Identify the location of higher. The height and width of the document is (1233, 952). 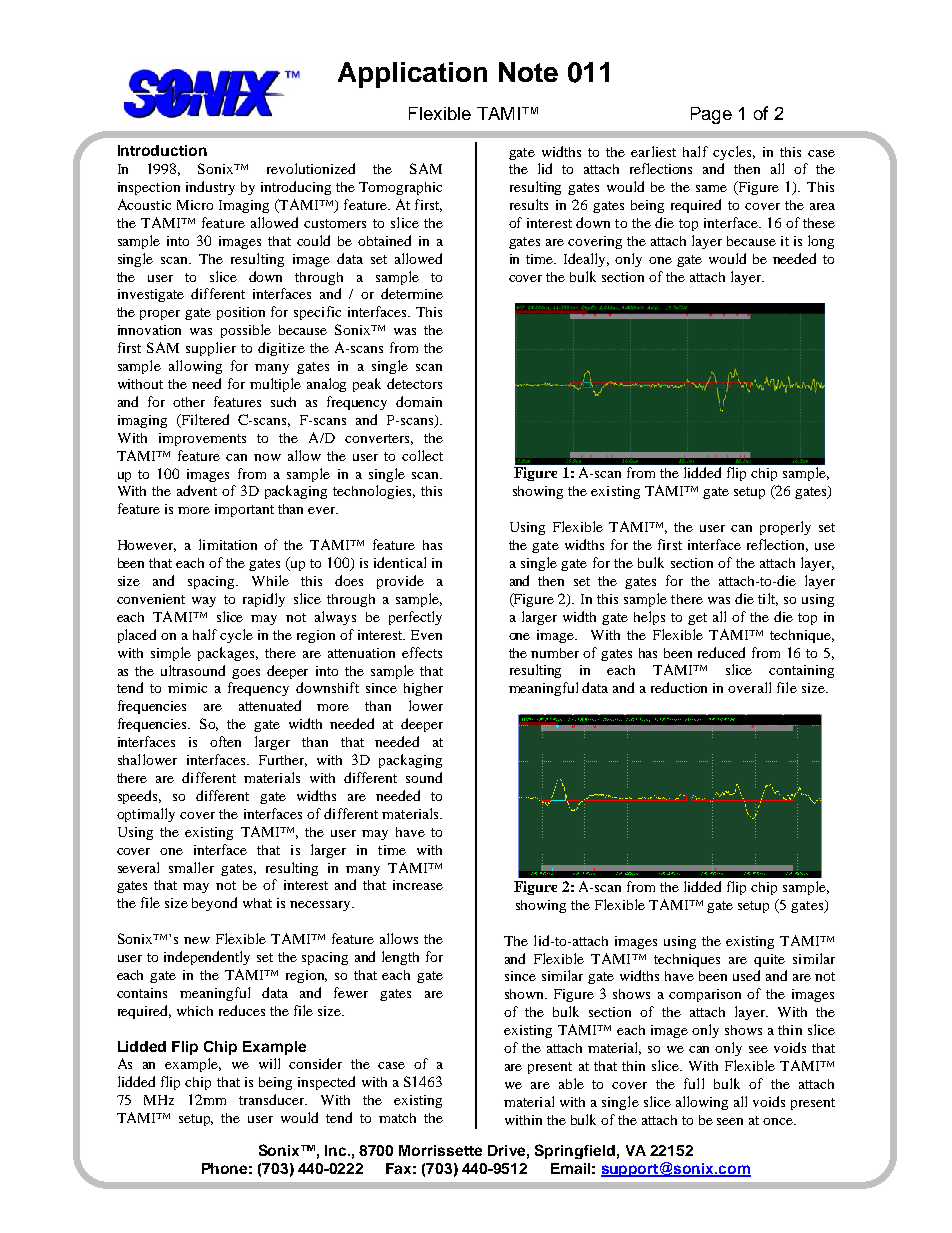
(423, 689).
